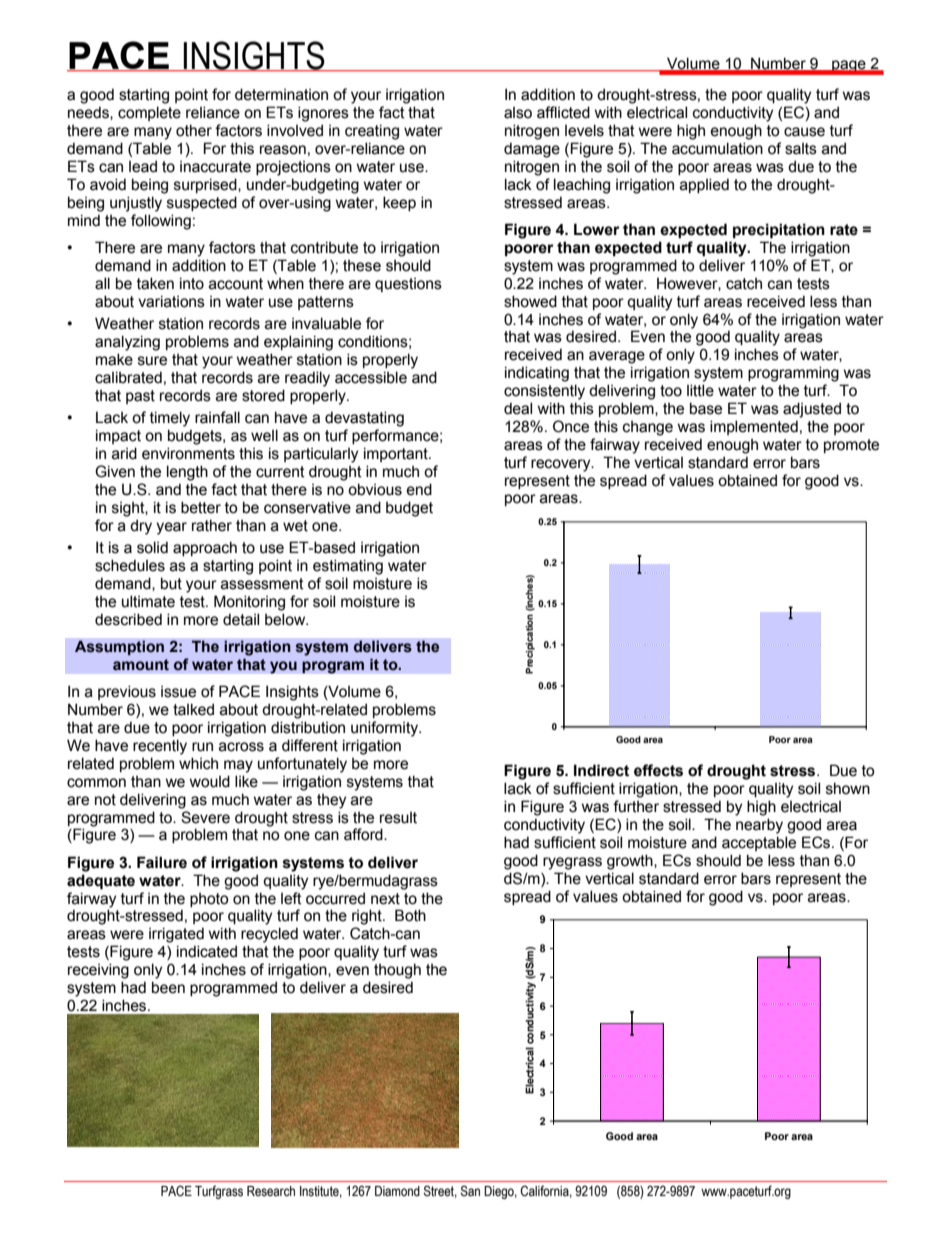  I want to click on other, so click(194, 130).
